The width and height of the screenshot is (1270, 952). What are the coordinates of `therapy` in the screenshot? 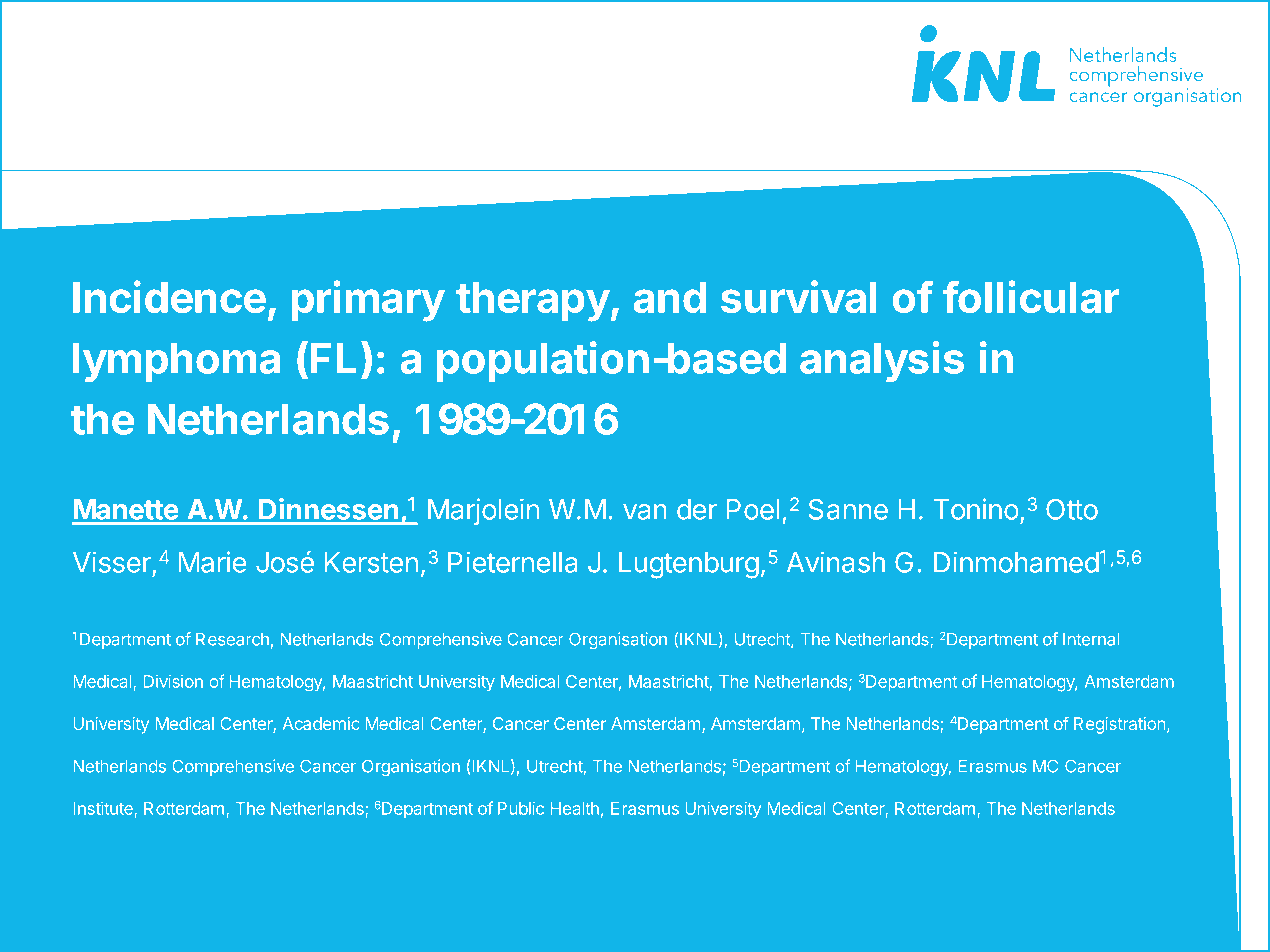 It's located at (533, 302).
